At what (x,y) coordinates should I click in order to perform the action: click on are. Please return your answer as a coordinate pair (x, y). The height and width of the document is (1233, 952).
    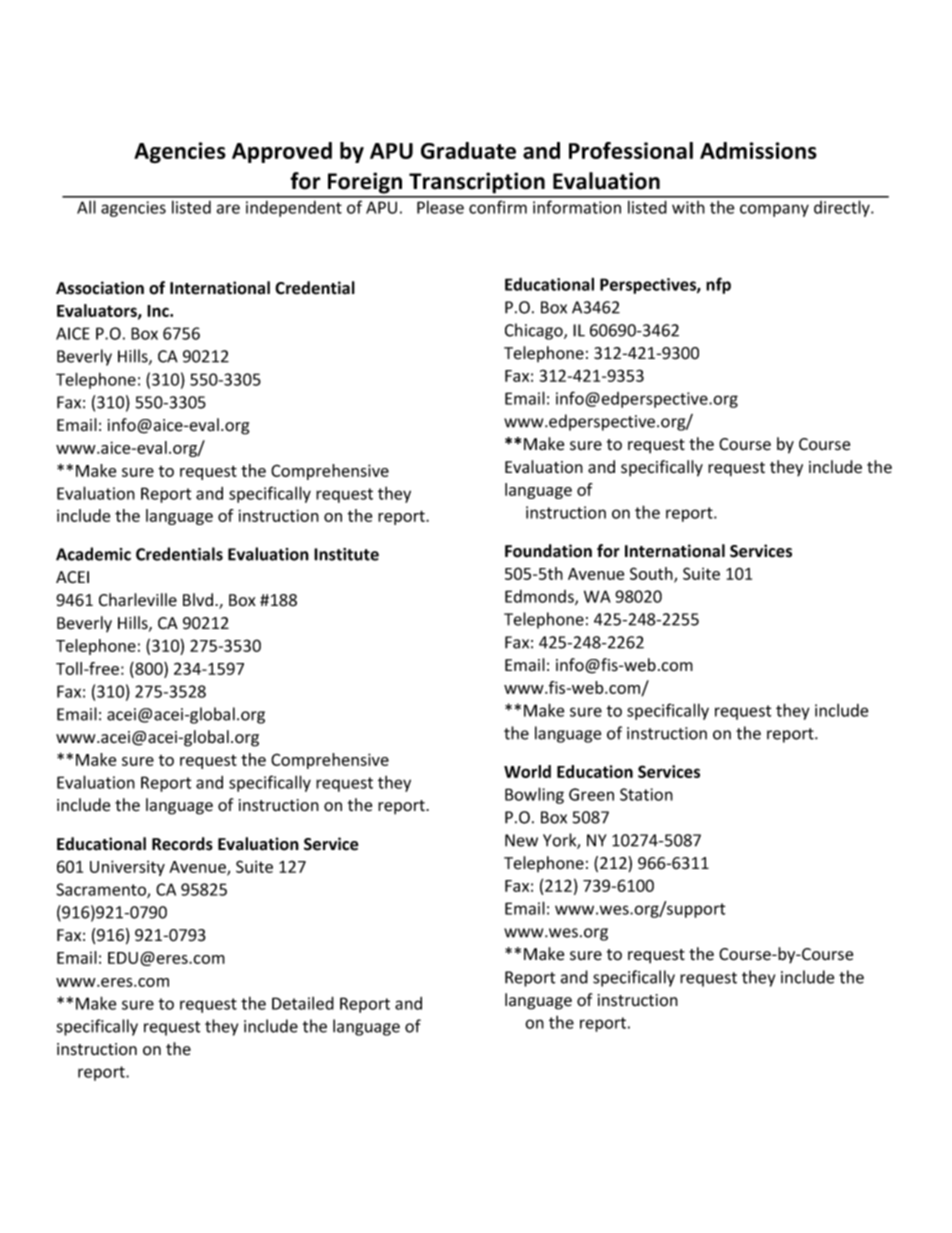
    Looking at the image, I should click on (228, 209).
